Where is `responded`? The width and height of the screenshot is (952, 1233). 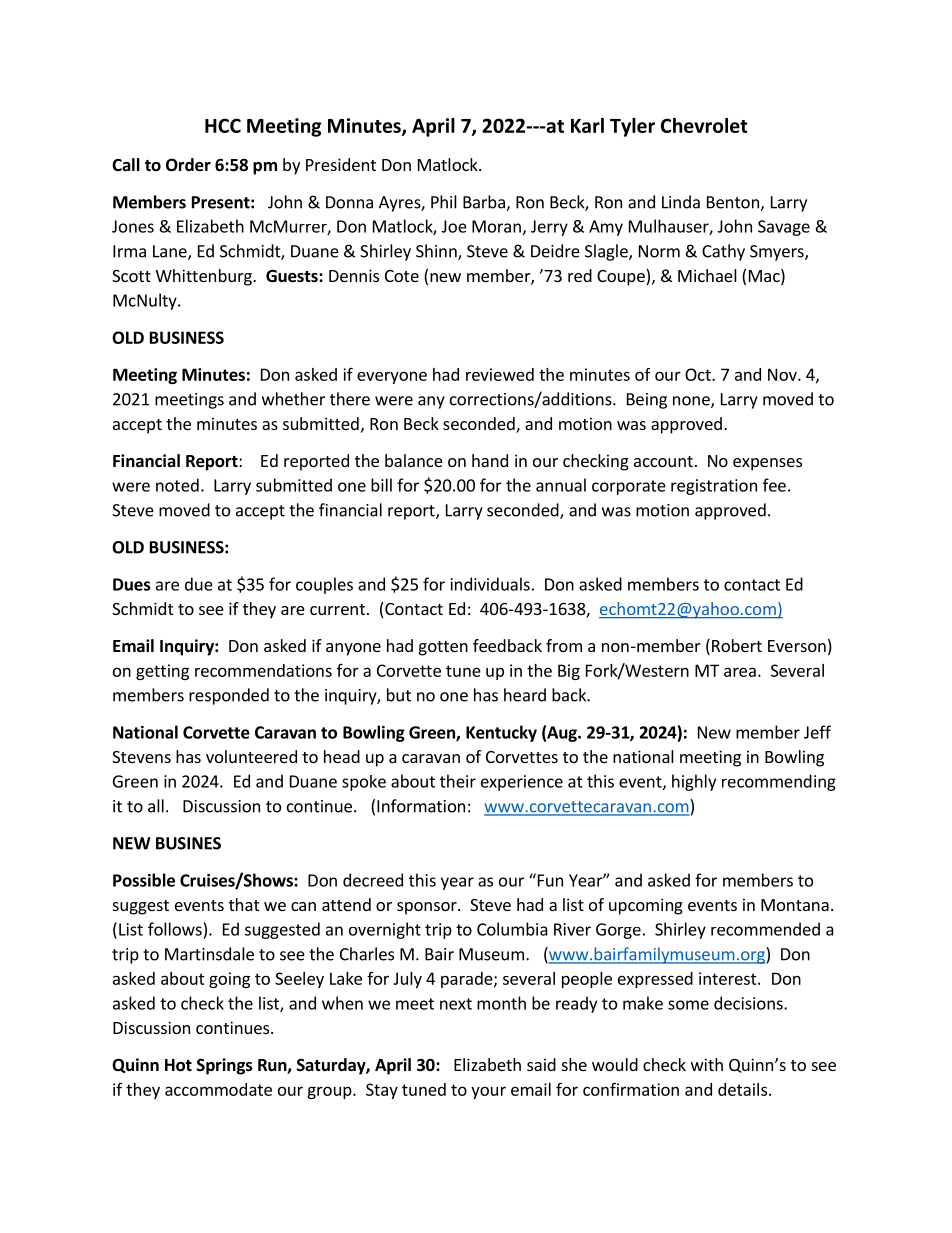
responded is located at coordinates (229, 696).
